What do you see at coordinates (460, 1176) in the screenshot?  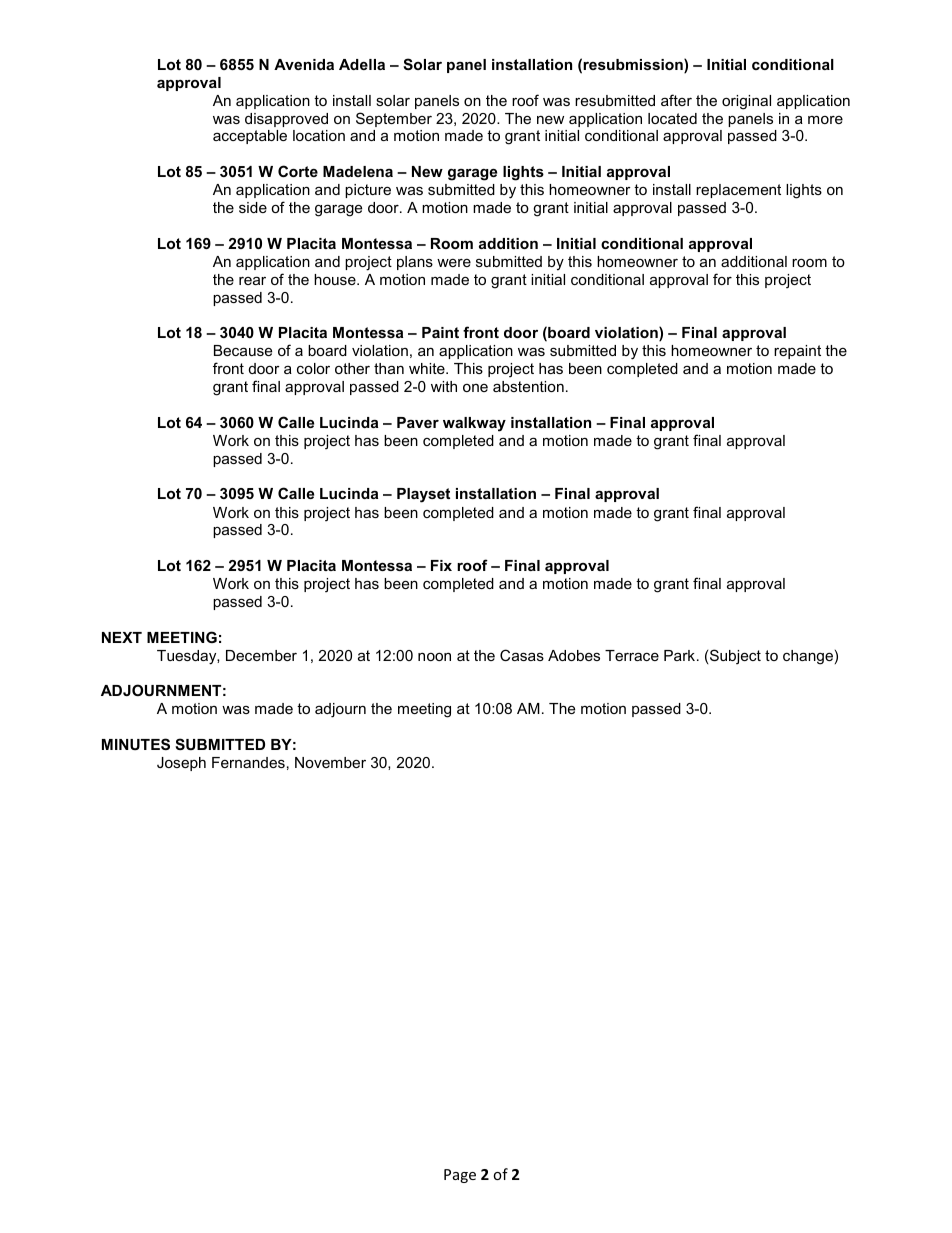 I see `Page` at bounding box center [460, 1176].
